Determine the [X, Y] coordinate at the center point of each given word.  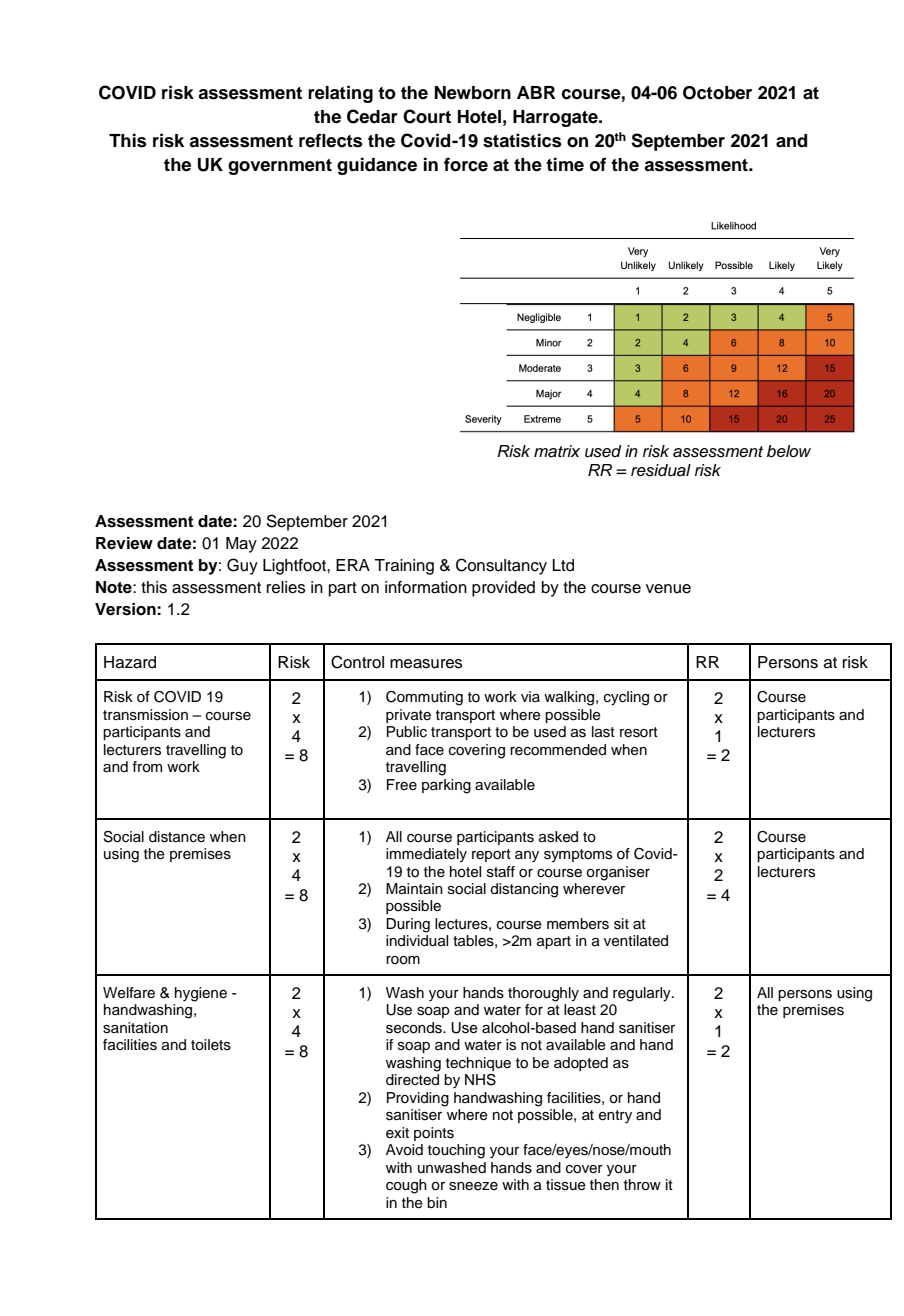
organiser [618, 873]
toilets [211, 1045]
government [280, 167]
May [241, 545]
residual [661, 470]
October [717, 93]
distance [177, 837]
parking [446, 786]
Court [427, 116]
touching [456, 1151]
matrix [557, 451]
